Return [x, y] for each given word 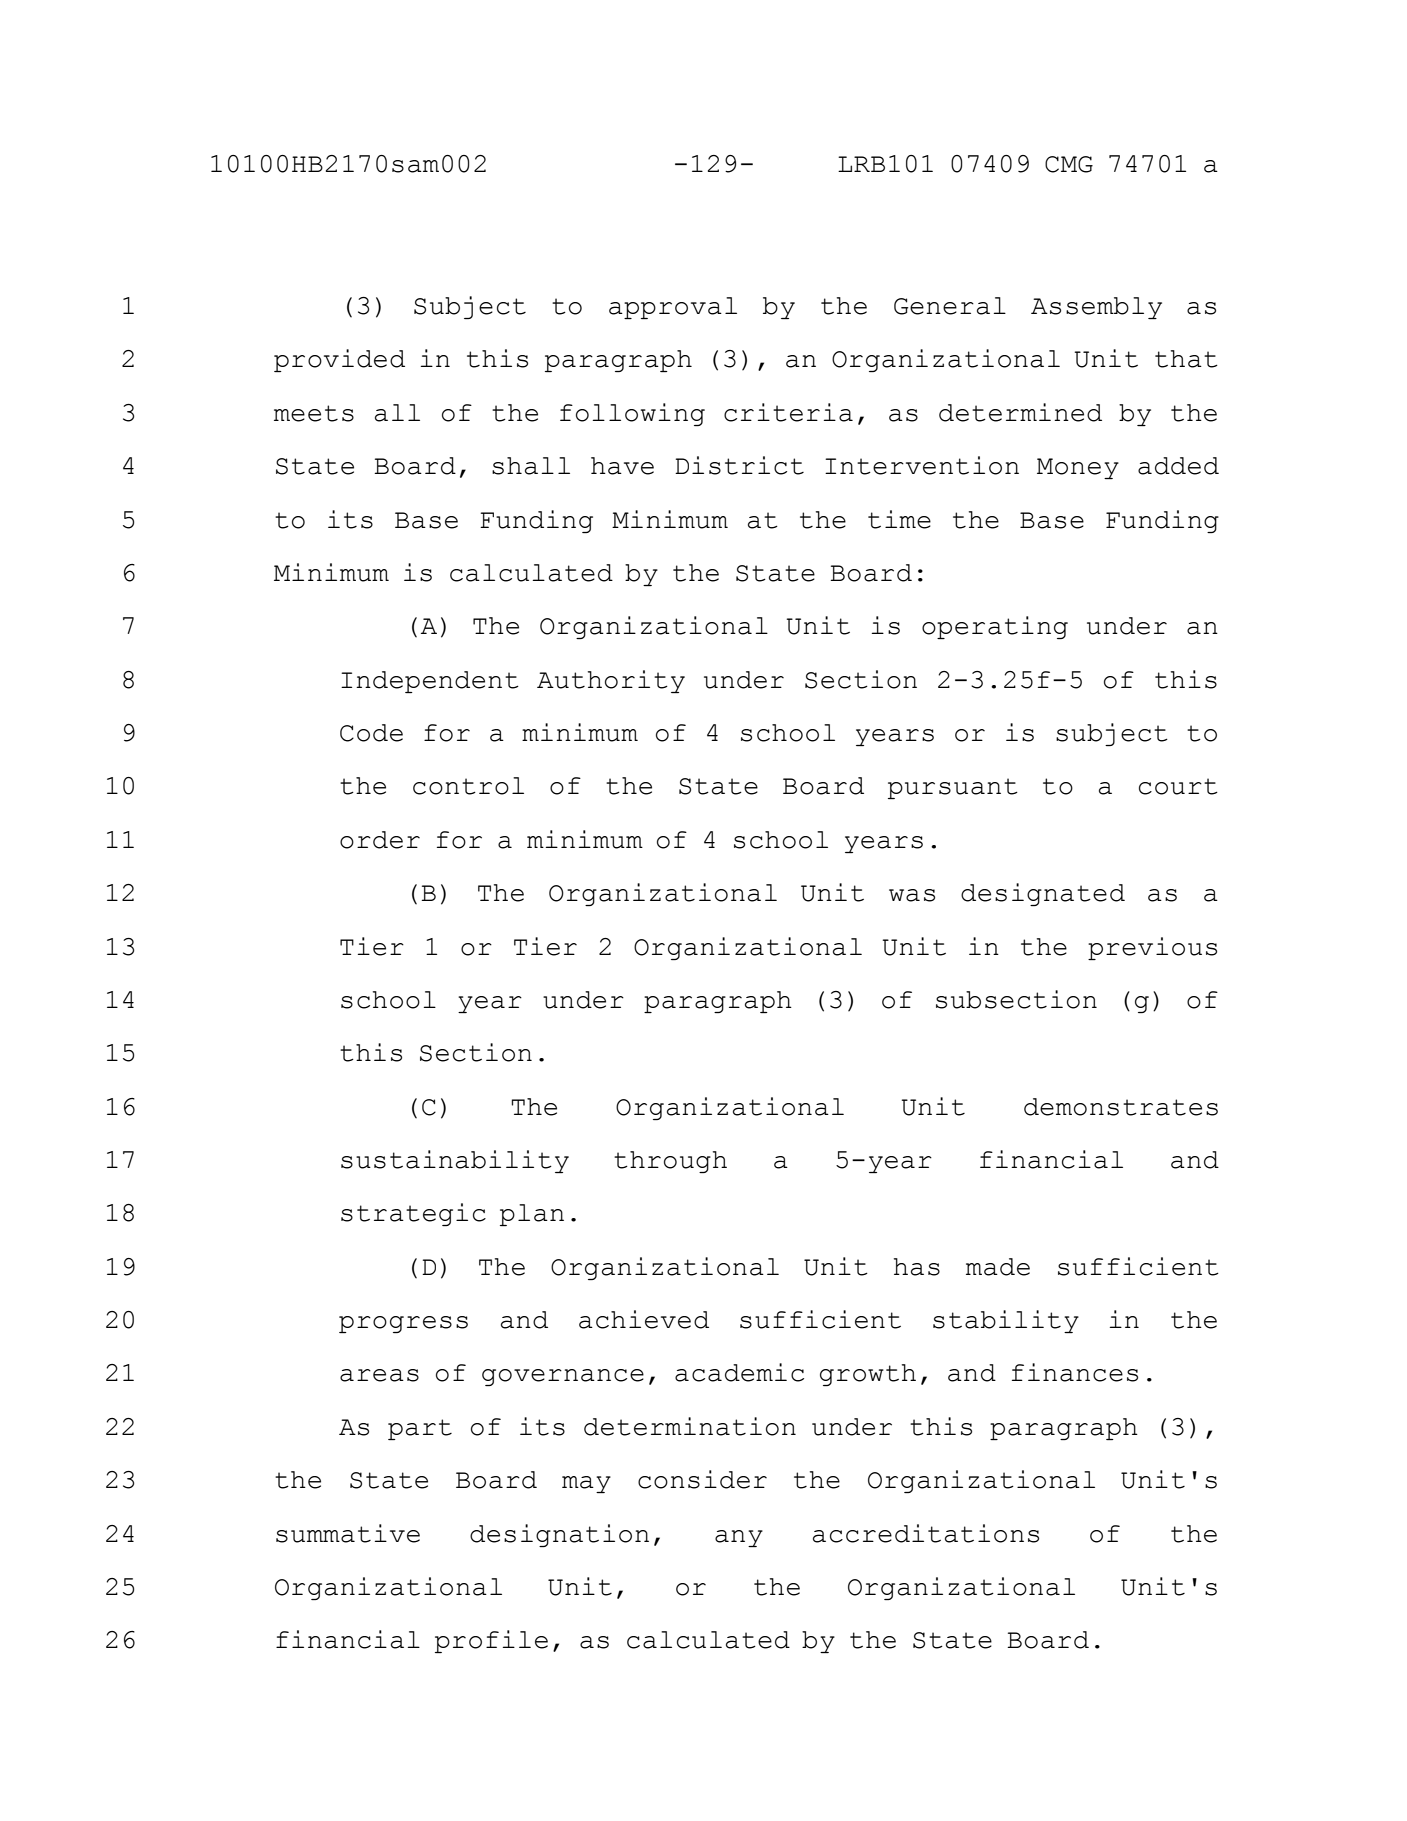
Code [371, 733]
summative [348, 1533]
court [1178, 786]
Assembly [1096, 308]
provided [339, 360]
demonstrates [1121, 1107]
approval [673, 308]
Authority [611, 681]
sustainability [455, 1161]
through [670, 1162]
